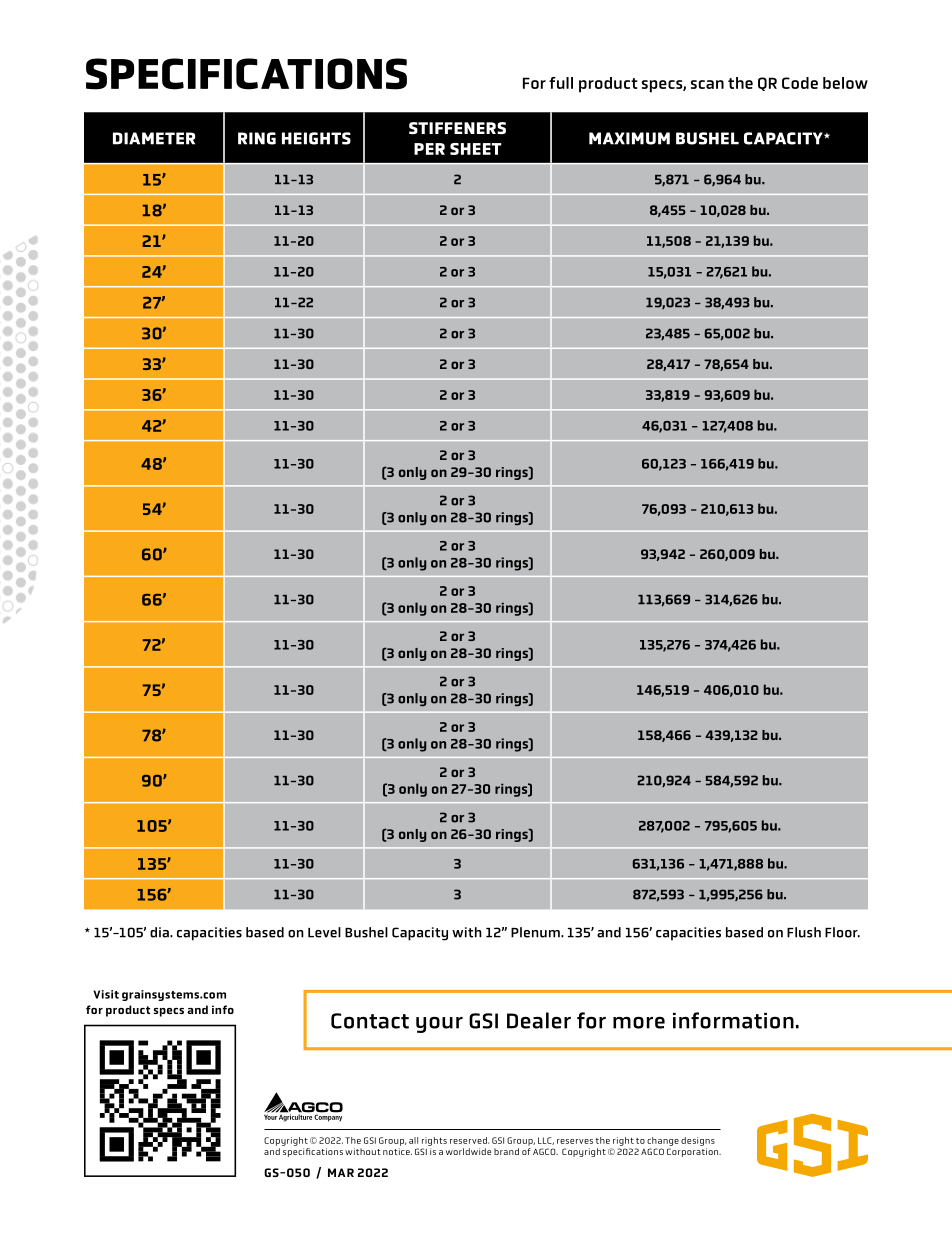 The image size is (952, 1233). Describe the element at coordinates (629, 138) in the document. I see `MAXIMUM` at that location.
